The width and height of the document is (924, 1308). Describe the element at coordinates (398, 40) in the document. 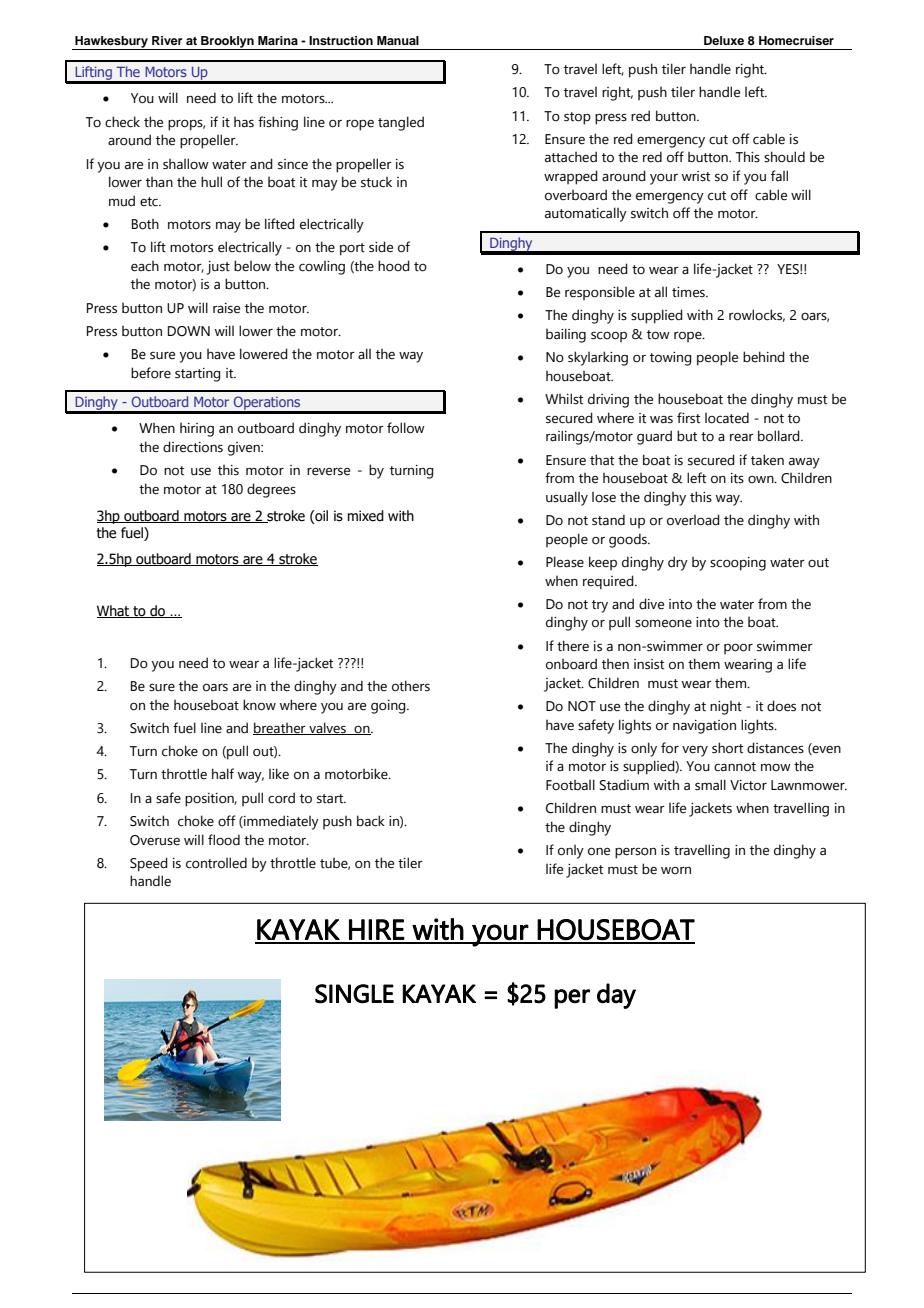

I see `Manual` at that location.
